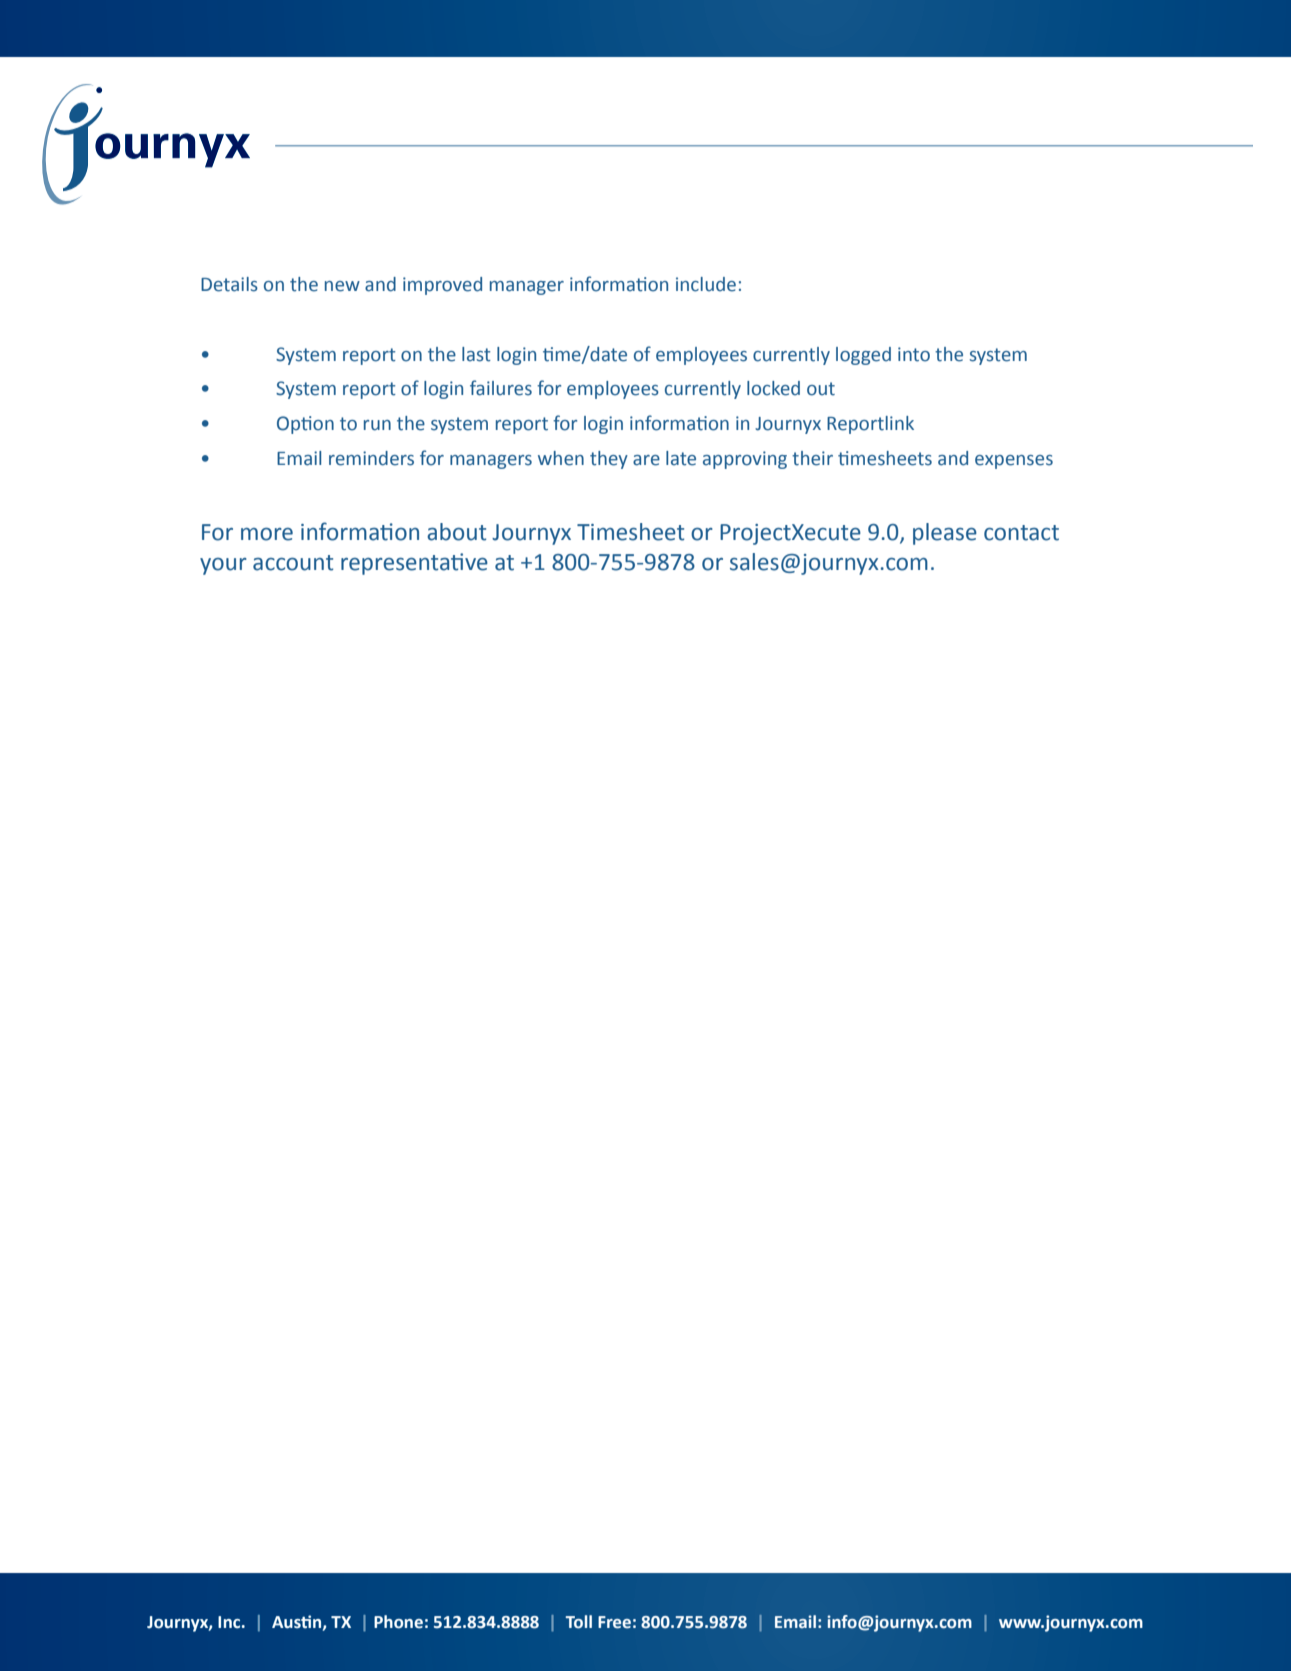  I want to click on account, so click(293, 563).
